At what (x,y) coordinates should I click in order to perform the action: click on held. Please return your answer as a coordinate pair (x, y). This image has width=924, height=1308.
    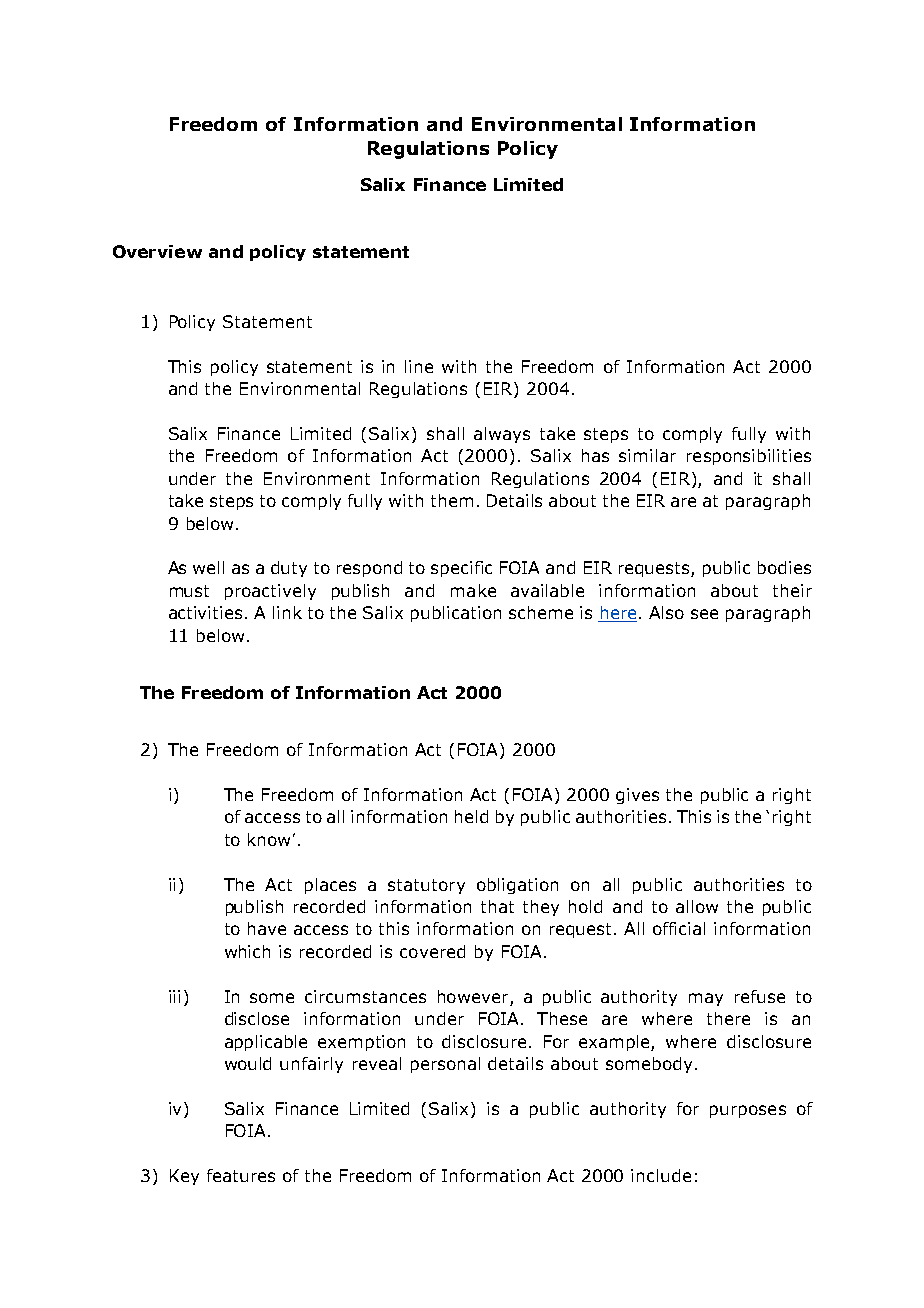
    Looking at the image, I should click on (471, 816).
